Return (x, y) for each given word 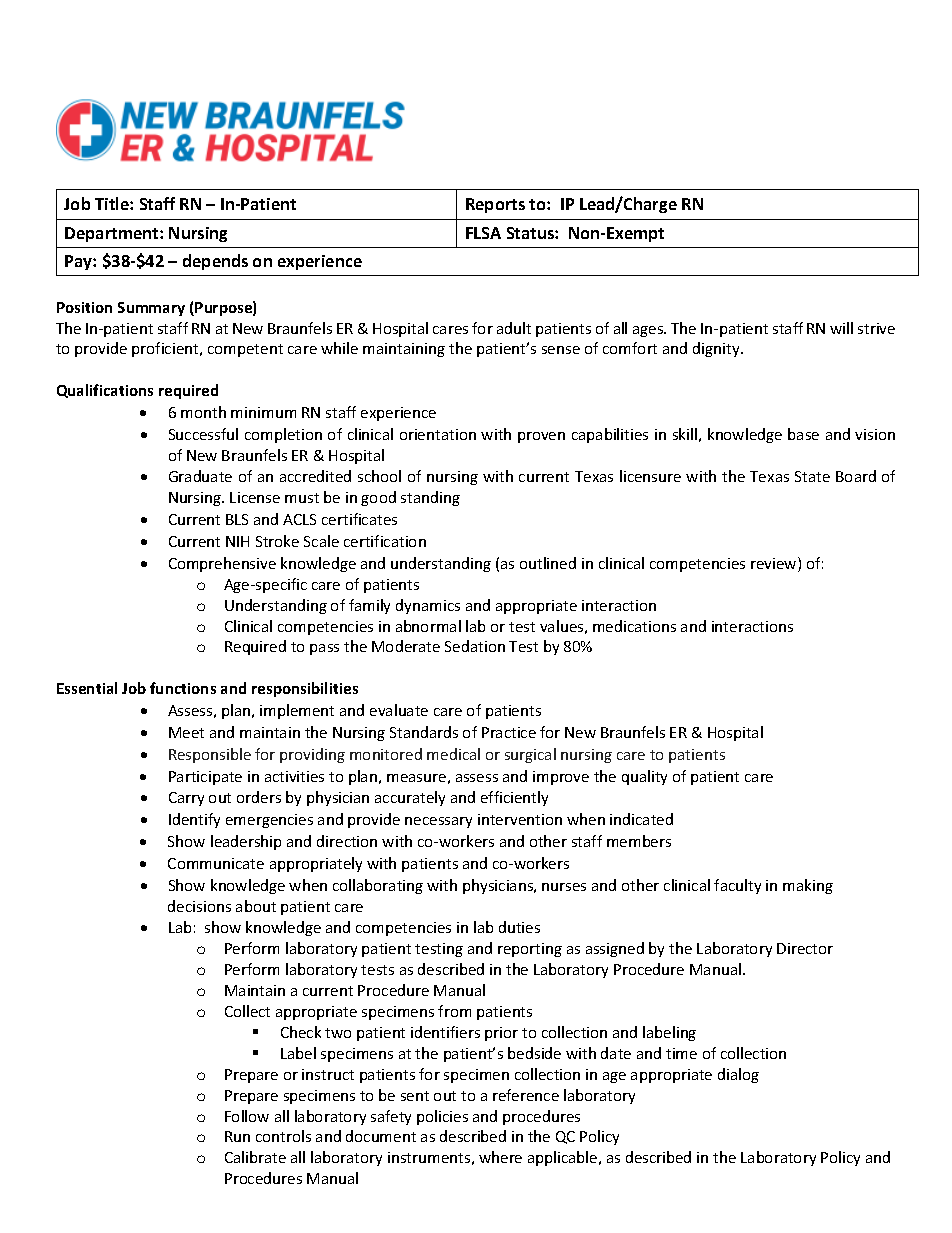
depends (215, 262)
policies (442, 1117)
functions (183, 688)
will (841, 328)
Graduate (200, 476)
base (803, 434)
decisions (199, 906)
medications (634, 626)
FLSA (483, 233)
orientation (438, 434)
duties (519, 927)
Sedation (475, 646)
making (808, 886)
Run (237, 1136)
